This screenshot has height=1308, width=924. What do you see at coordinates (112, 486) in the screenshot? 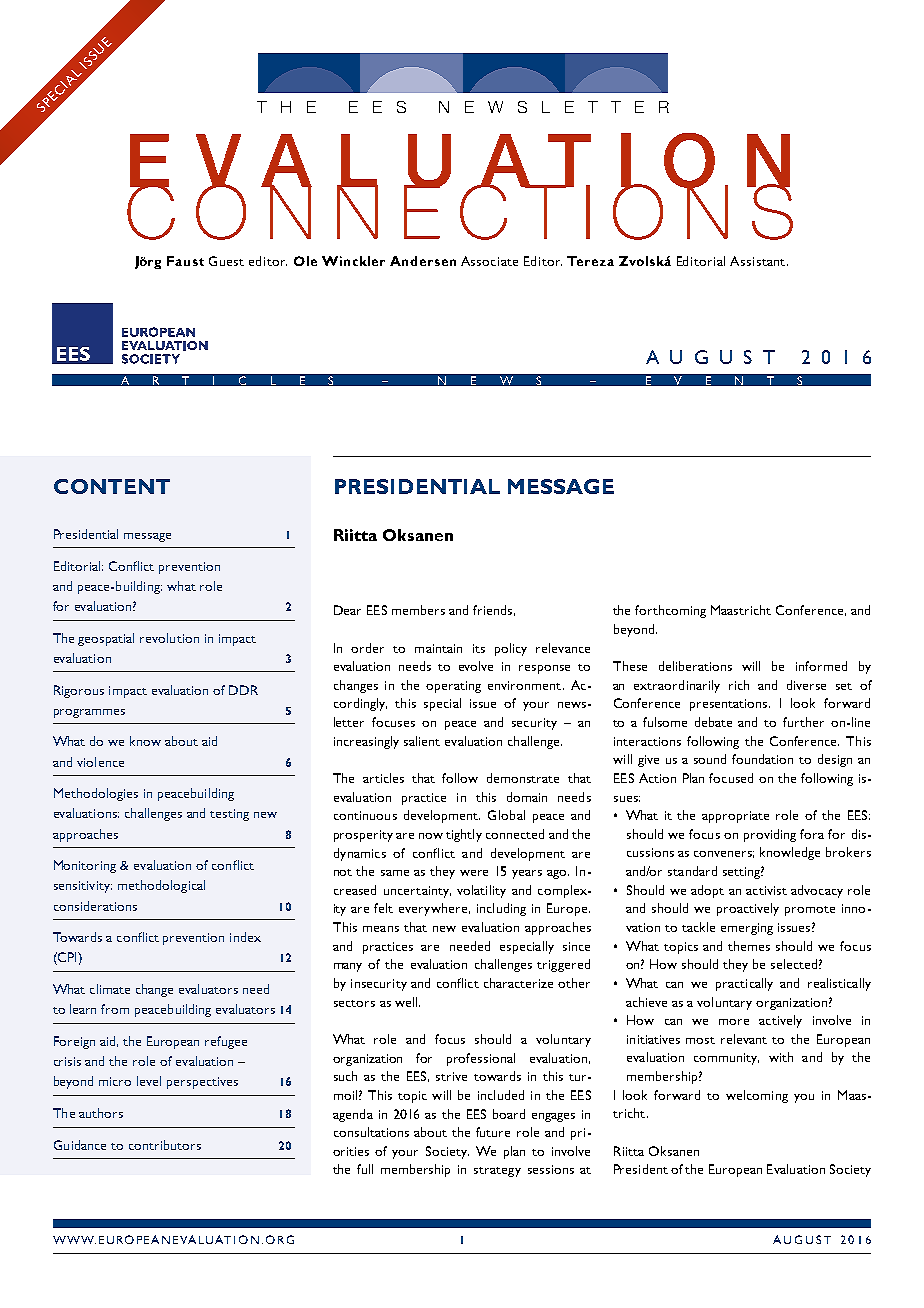
I see `CONTENT` at bounding box center [112, 486].
